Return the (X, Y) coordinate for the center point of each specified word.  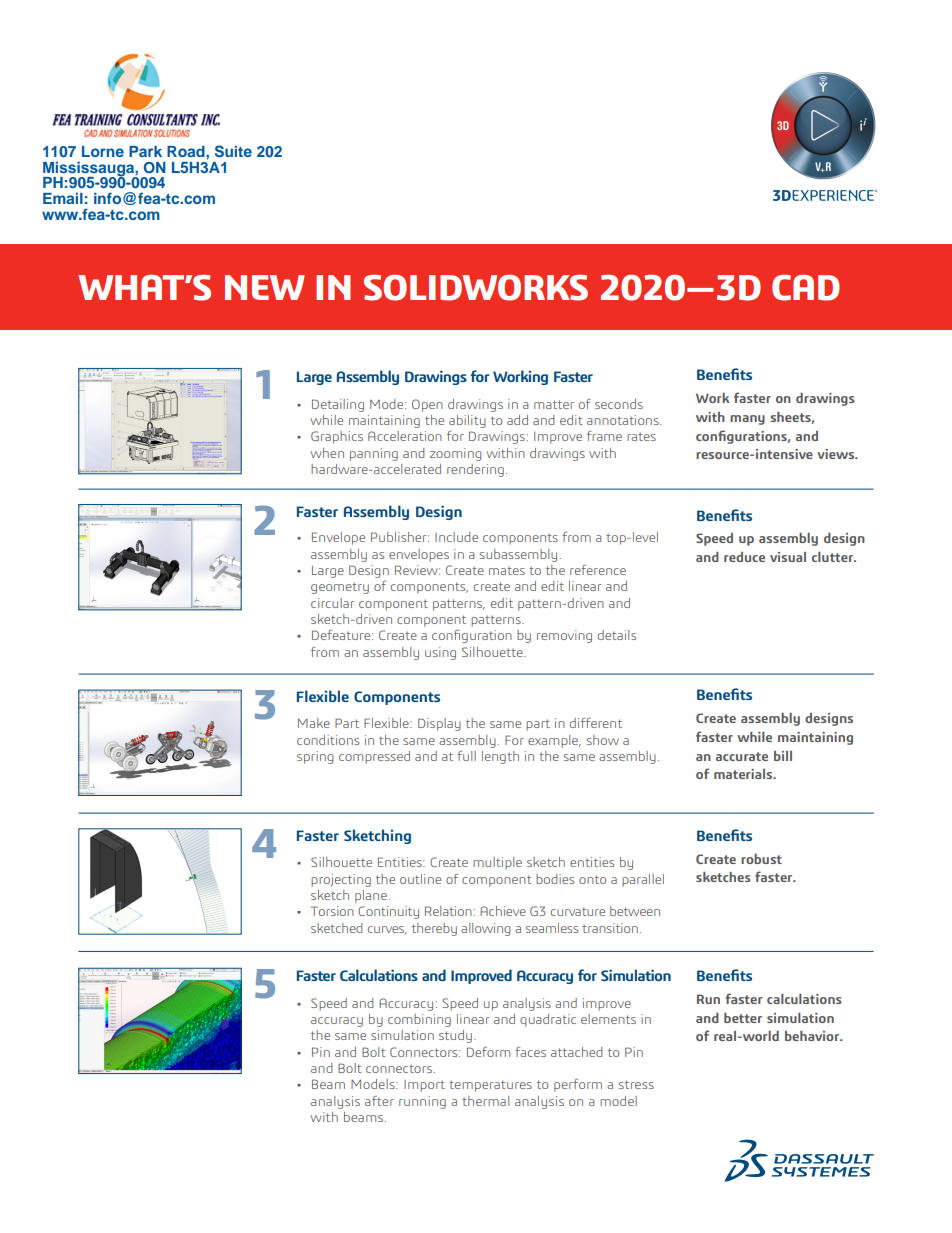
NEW (265, 287)
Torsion (332, 911)
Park (145, 151)
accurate (742, 756)
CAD (806, 288)
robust (761, 859)
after (379, 1101)
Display (439, 724)
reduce (744, 557)
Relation (448, 911)
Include (456, 537)
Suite (233, 151)
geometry (340, 588)
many (747, 420)
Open (427, 405)
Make (314, 723)
